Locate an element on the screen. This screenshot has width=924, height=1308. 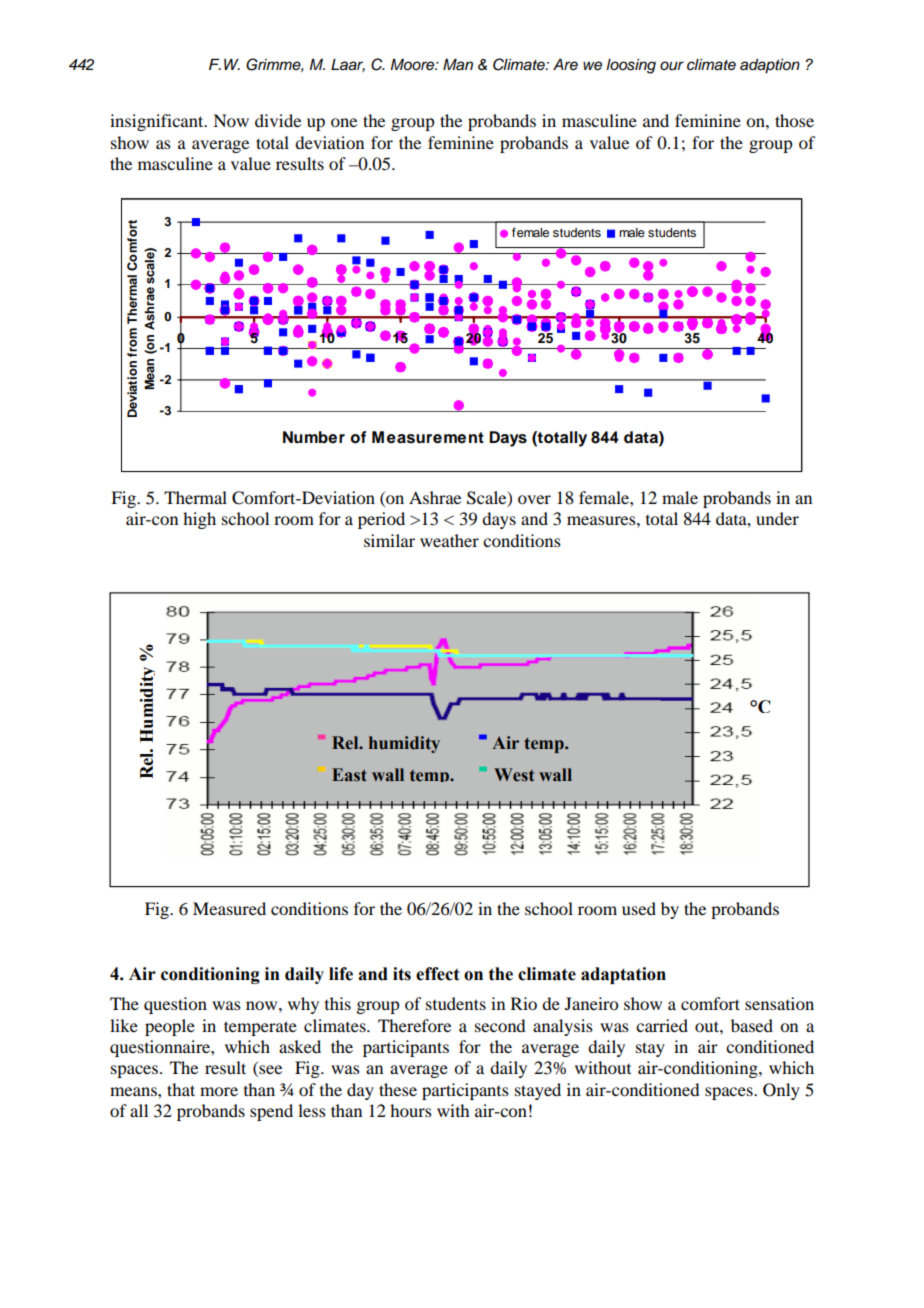
over is located at coordinates (534, 499).
